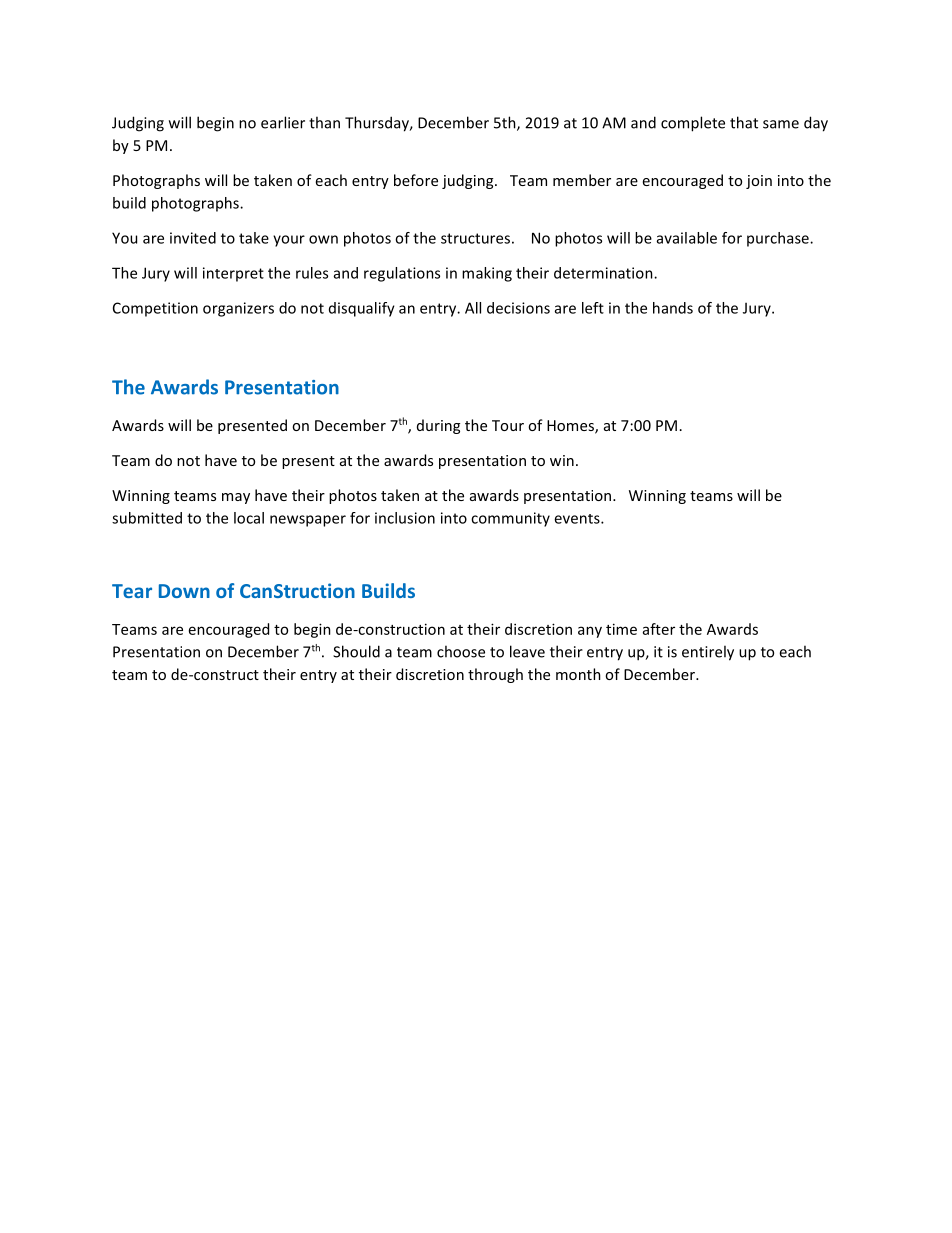 The height and width of the image is (1233, 952). What do you see at coordinates (693, 124) in the image?
I see `complete` at bounding box center [693, 124].
